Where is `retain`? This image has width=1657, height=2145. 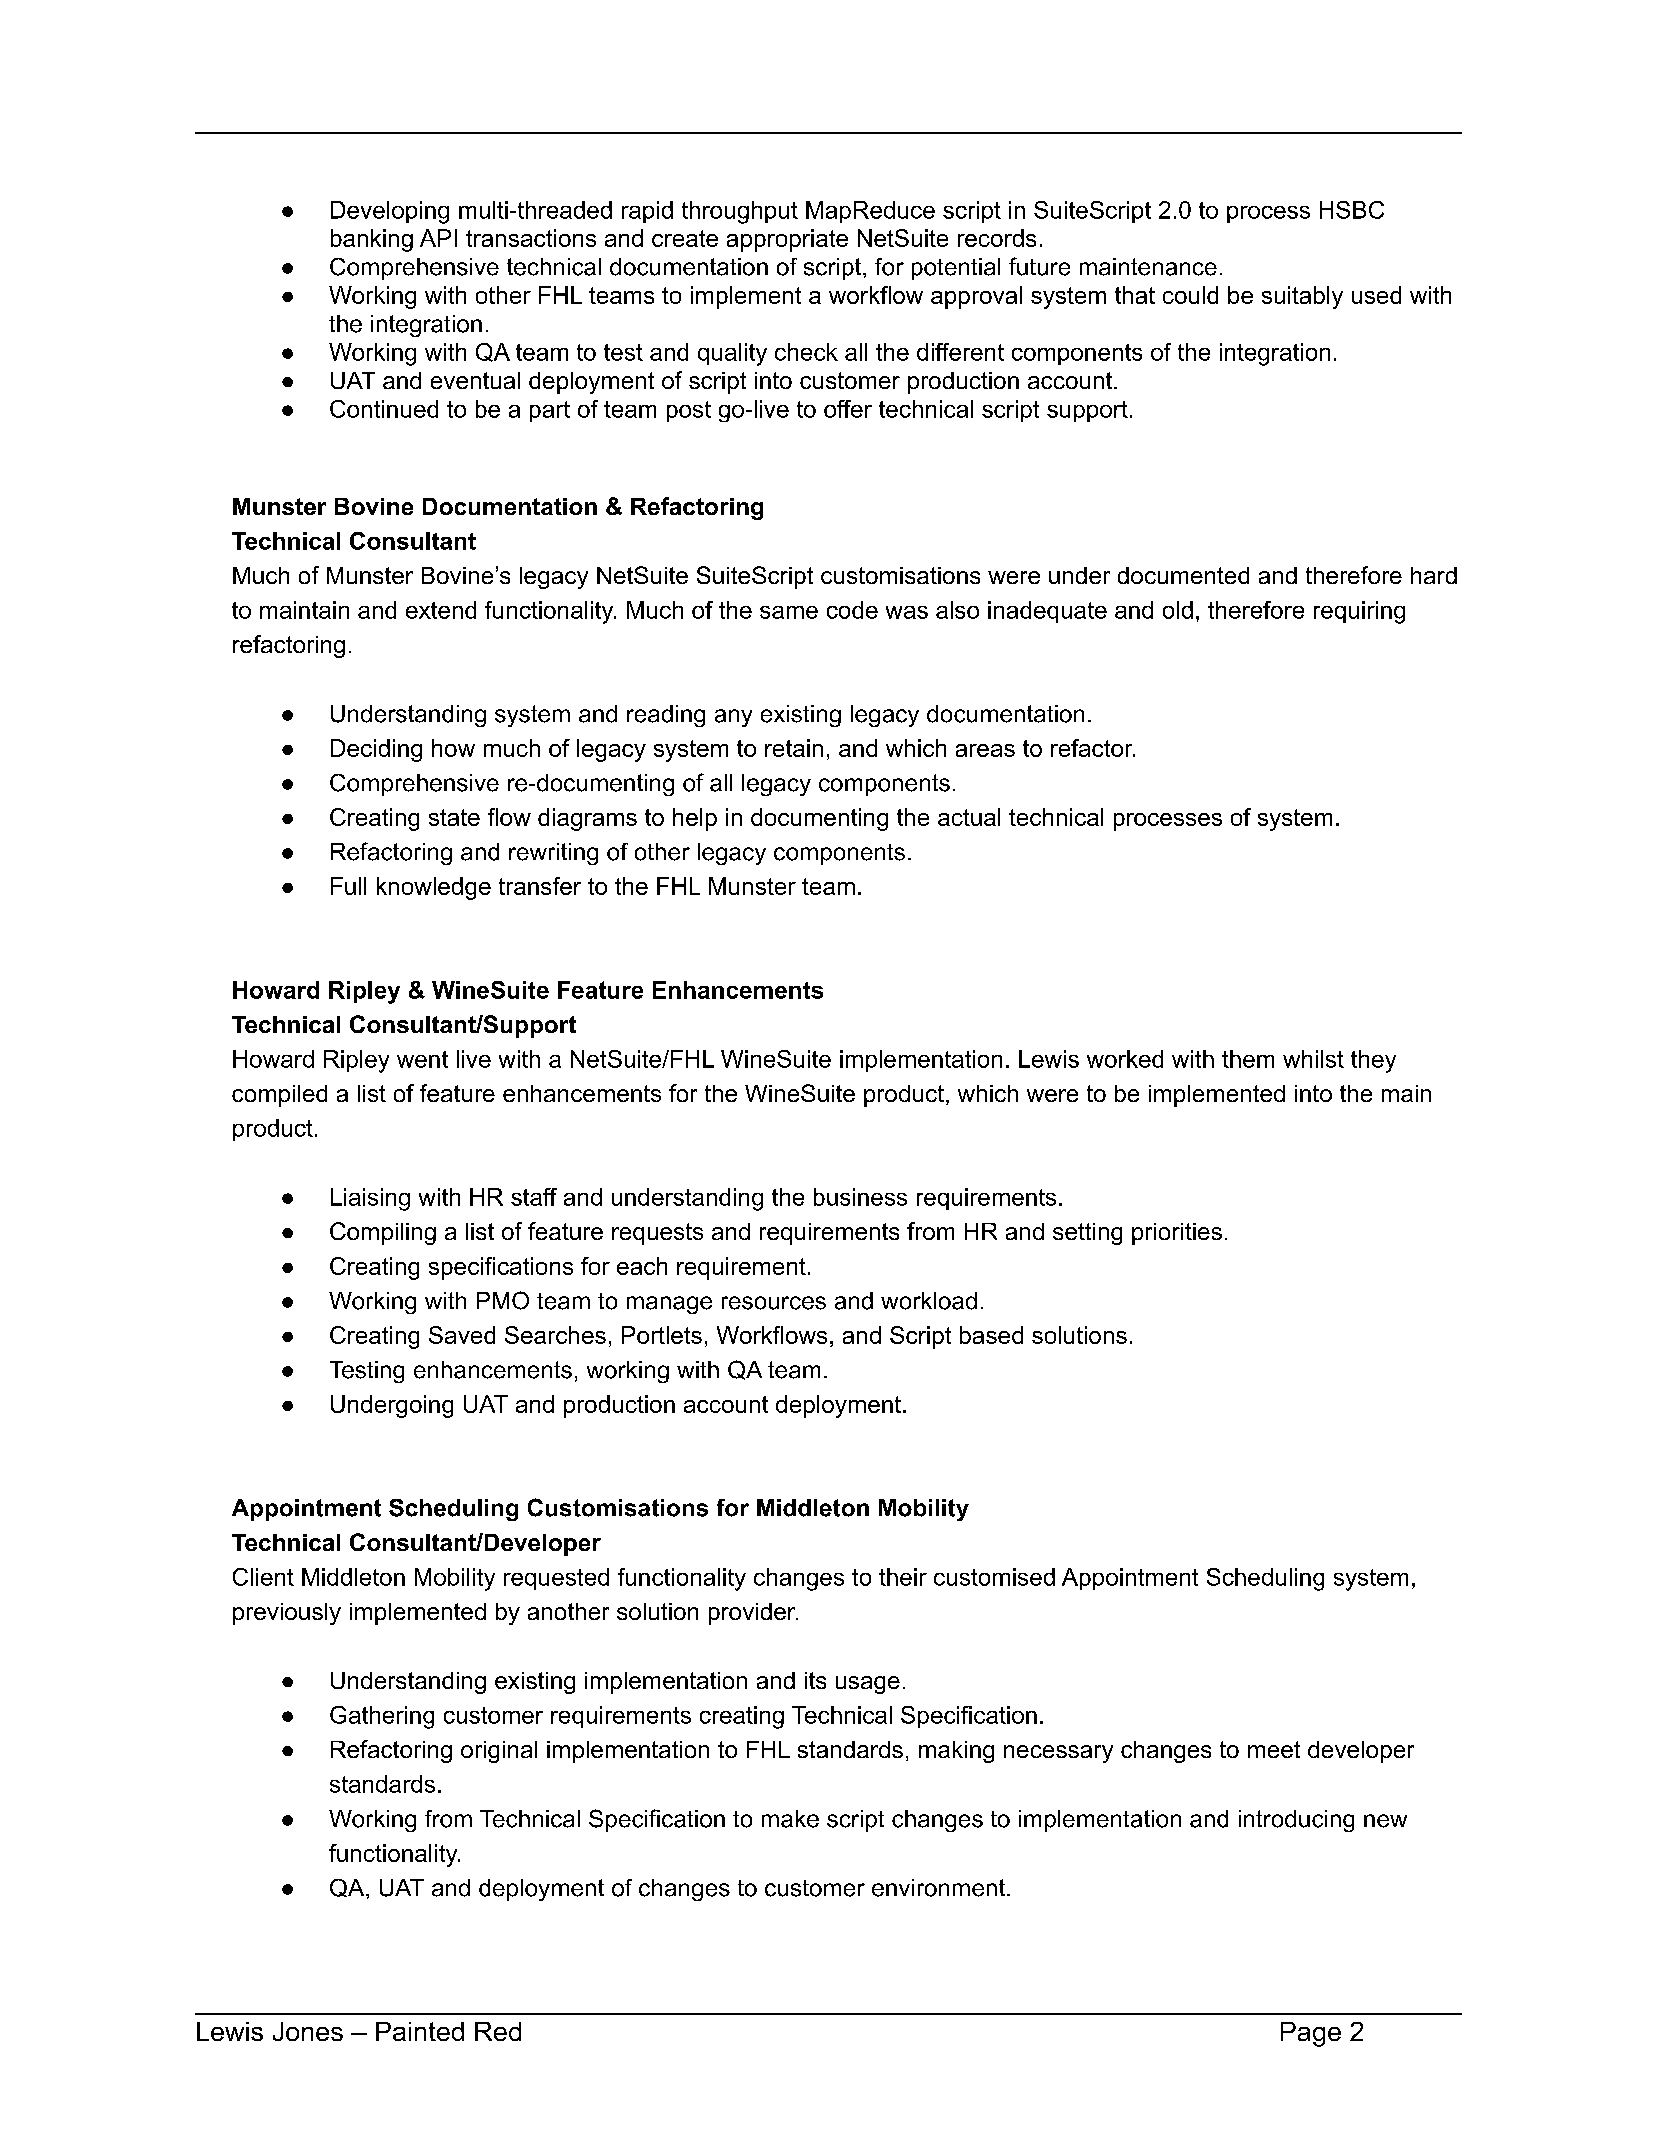
retain is located at coordinates (794, 748).
